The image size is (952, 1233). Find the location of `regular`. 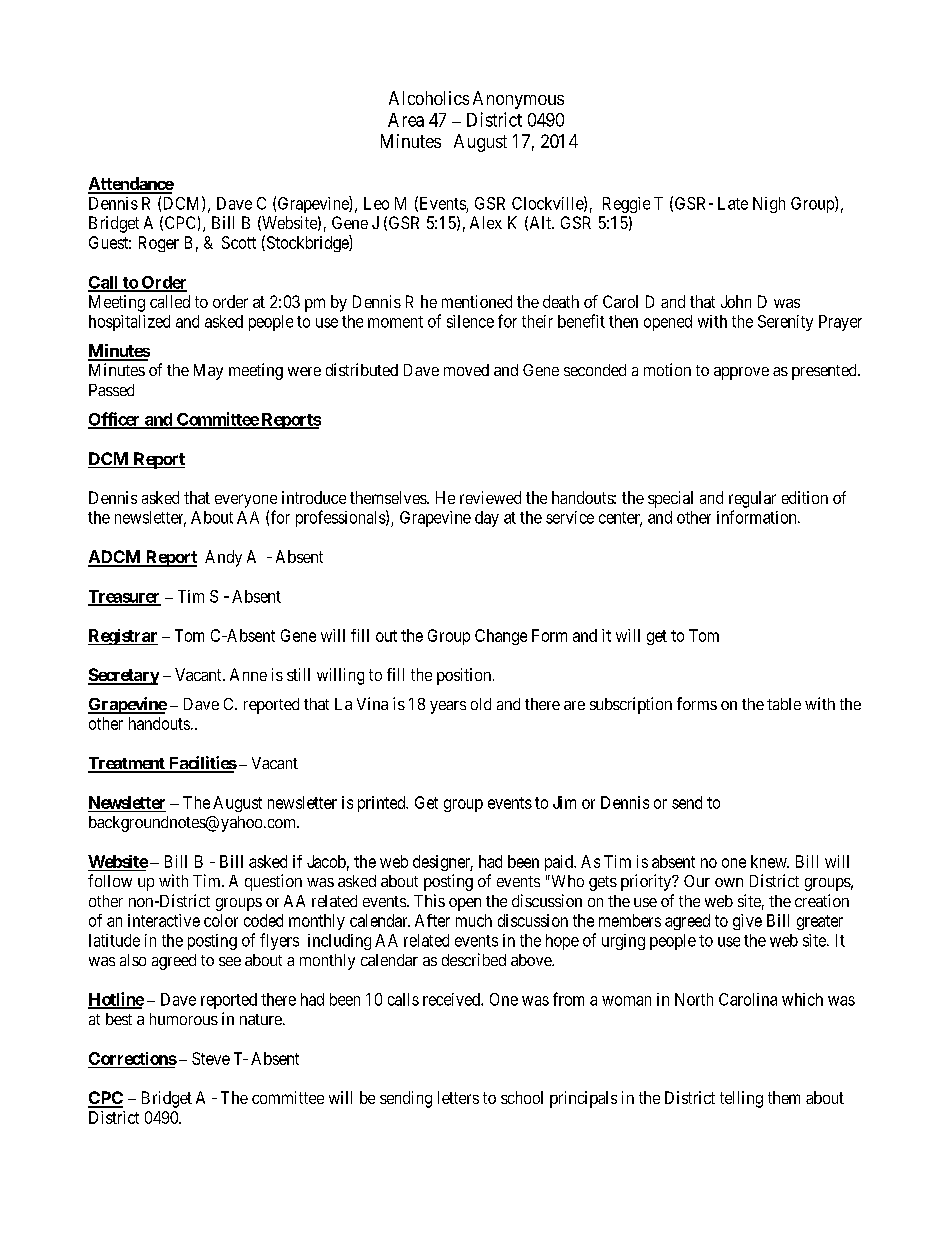

regular is located at coordinates (752, 499).
